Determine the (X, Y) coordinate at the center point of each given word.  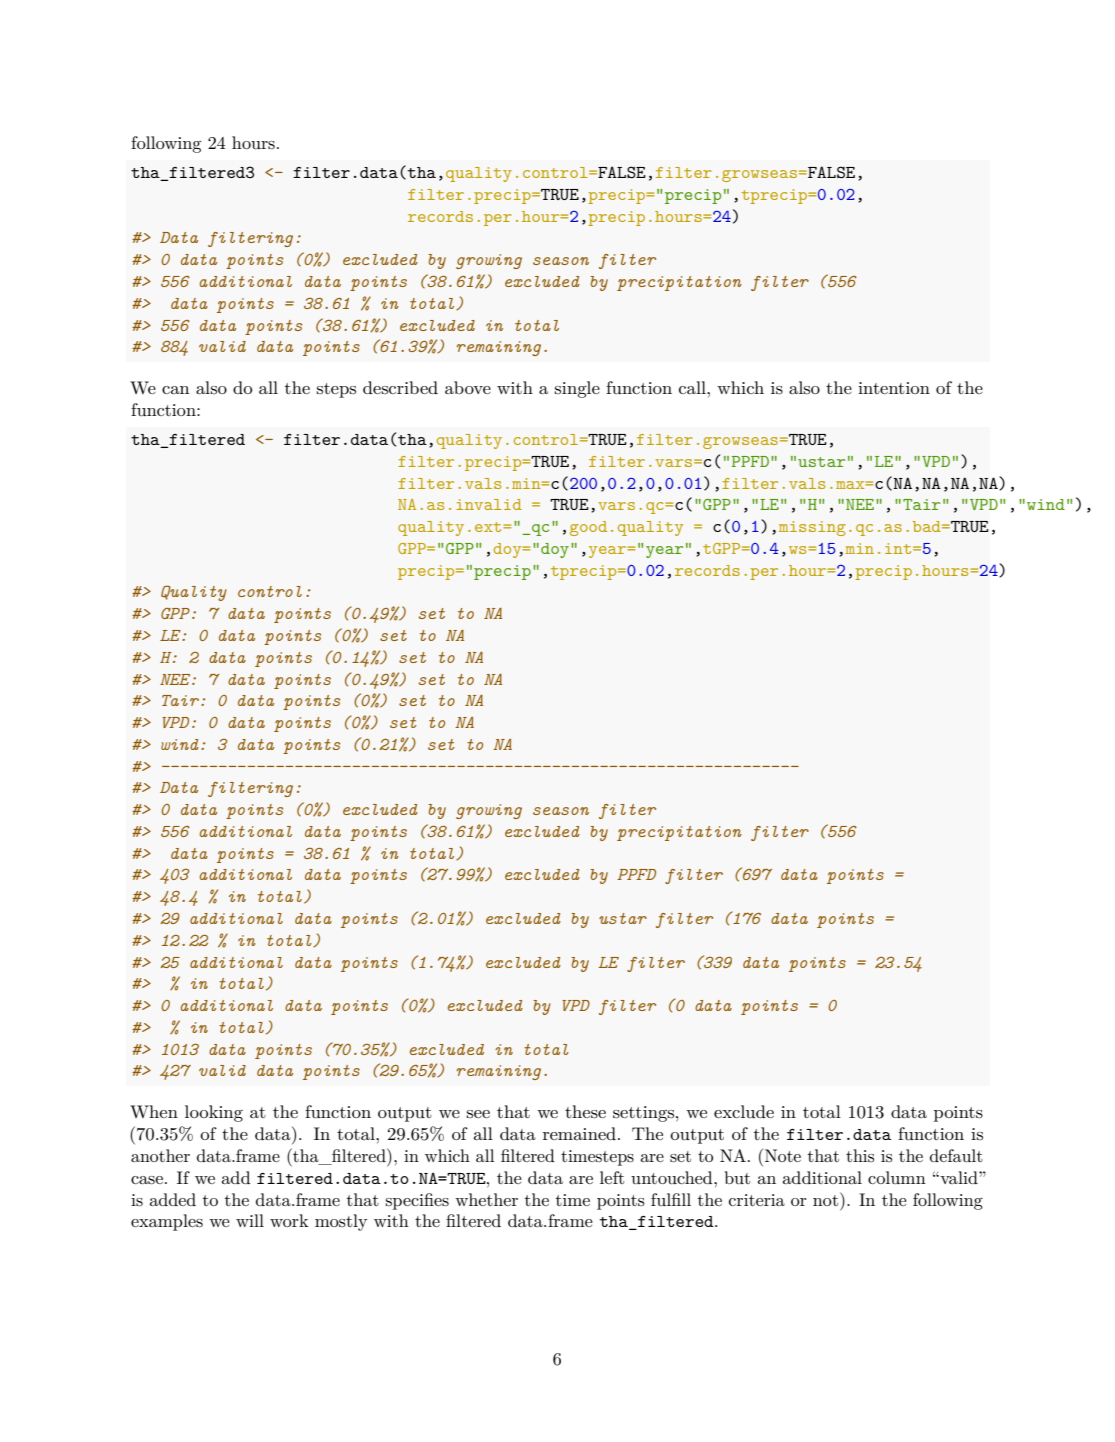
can (175, 390)
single (577, 389)
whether (486, 1199)
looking (214, 1113)
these (585, 1112)
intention (894, 388)
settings (643, 1114)
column (897, 1177)
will (250, 1220)
